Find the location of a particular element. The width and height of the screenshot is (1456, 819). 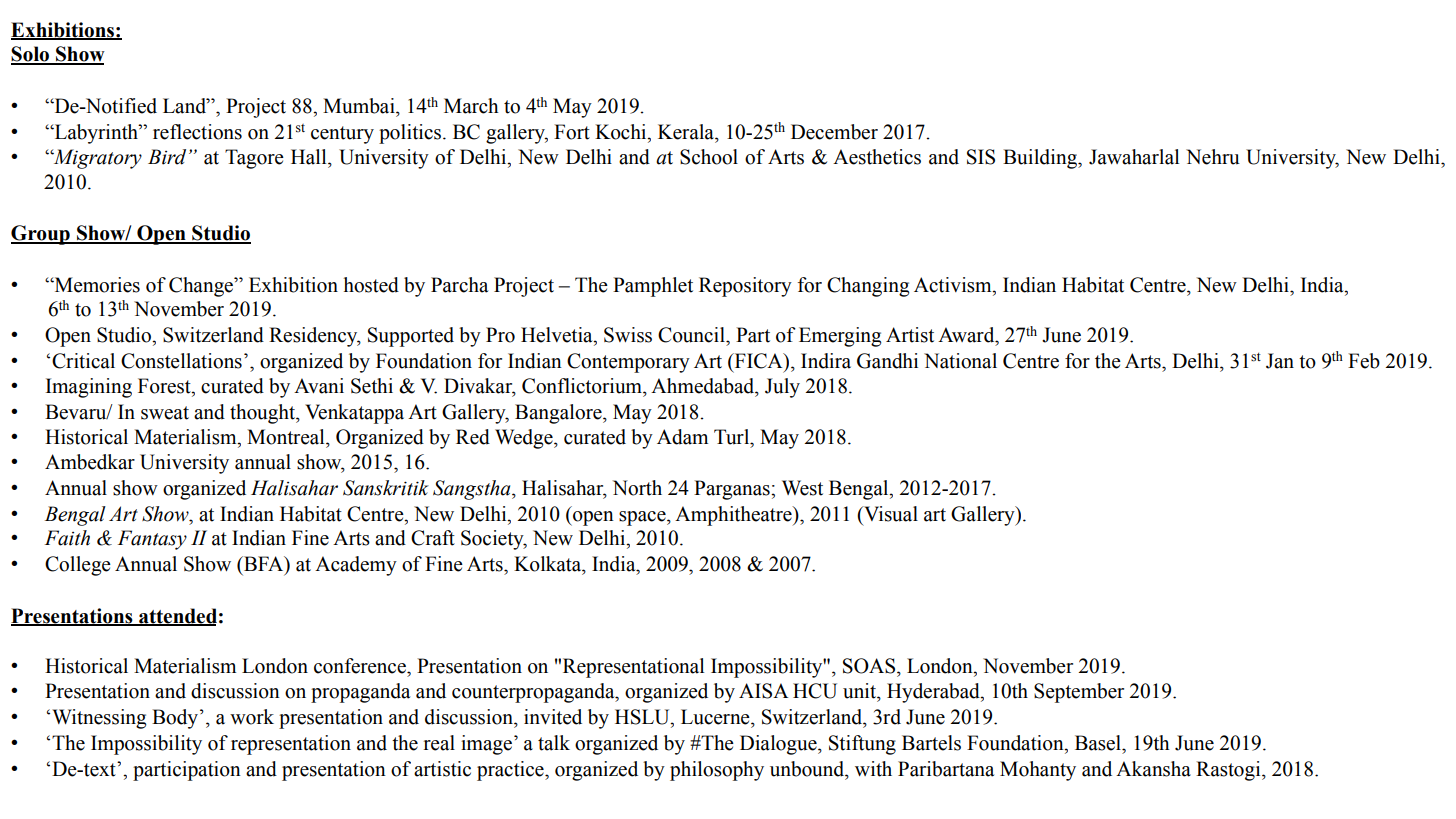

Change is located at coordinates (202, 287).
